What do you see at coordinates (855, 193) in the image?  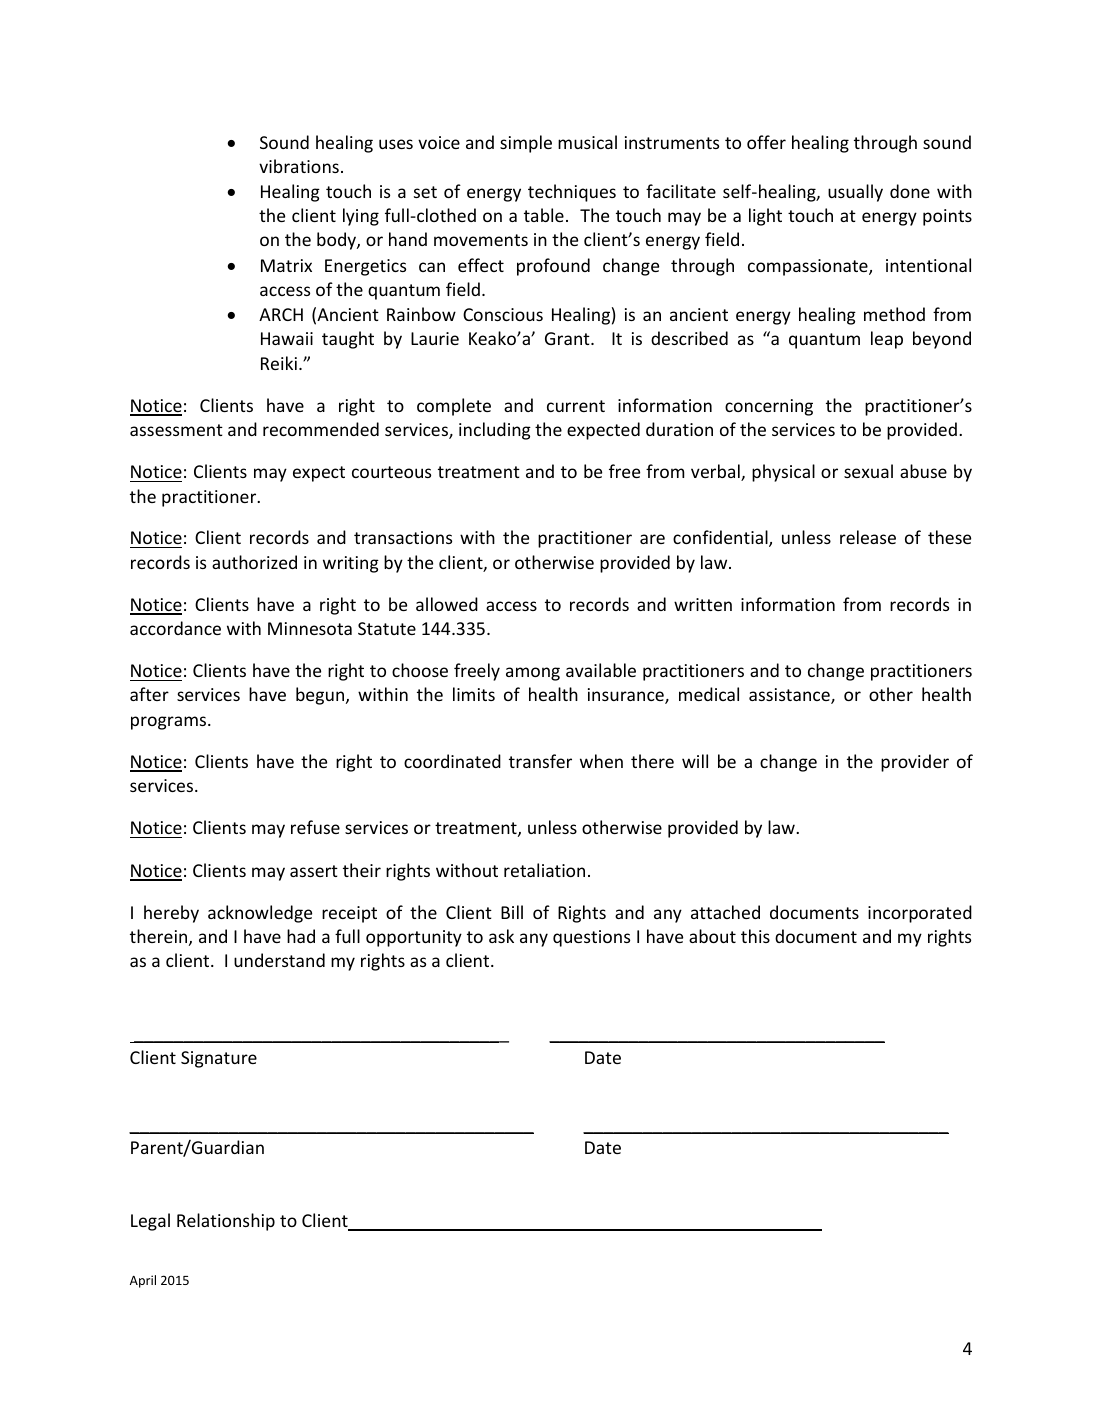 I see `usually` at bounding box center [855, 193].
